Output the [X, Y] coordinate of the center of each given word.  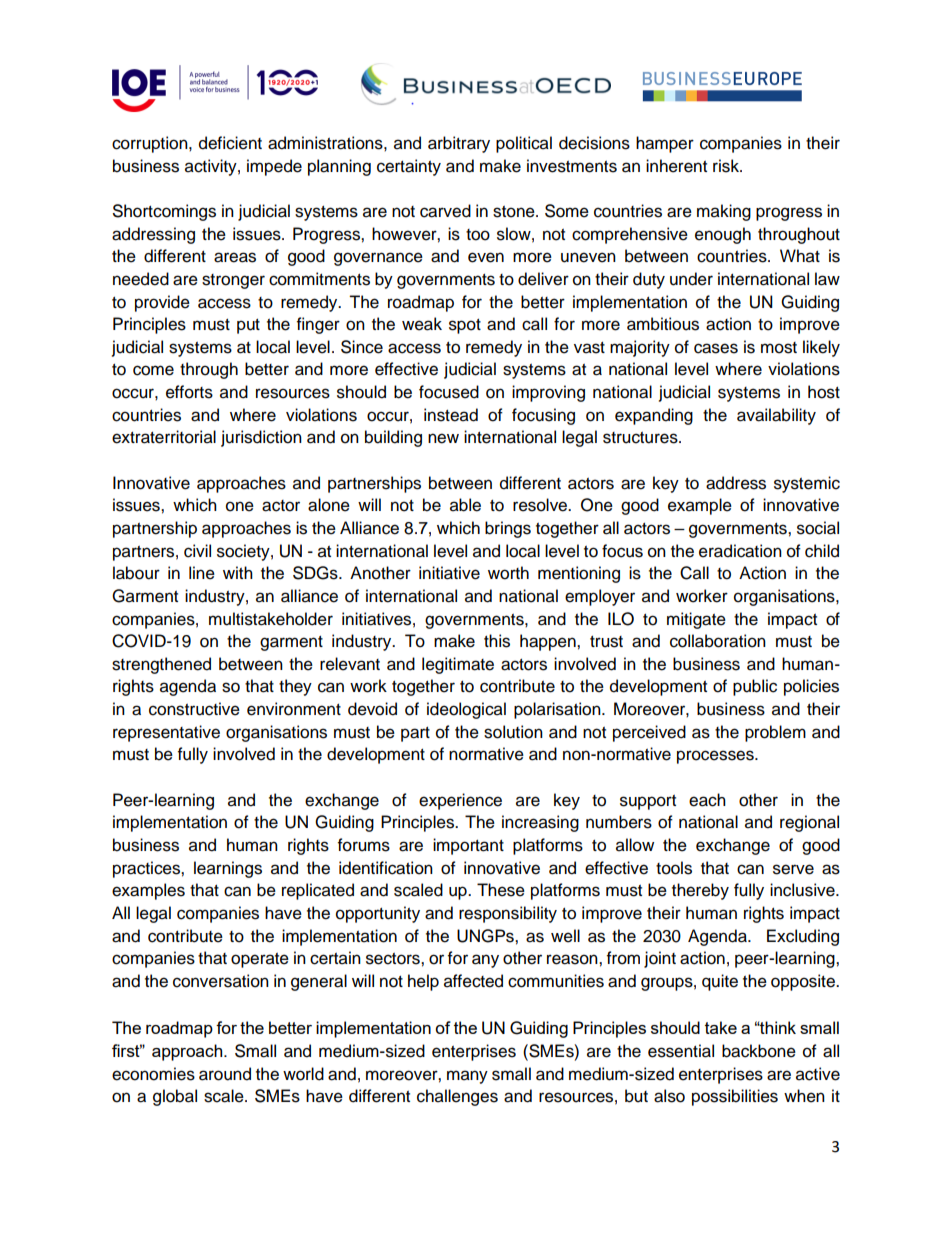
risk [727, 166]
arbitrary [459, 144]
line [202, 573]
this [497, 641]
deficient [230, 143]
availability [776, 416]
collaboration [718, 641]
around [225, 1074]
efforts [189, 392]
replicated [318, 891]
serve [793, 869]
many [467, 1077]
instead [451, 415]
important [468, 846]
